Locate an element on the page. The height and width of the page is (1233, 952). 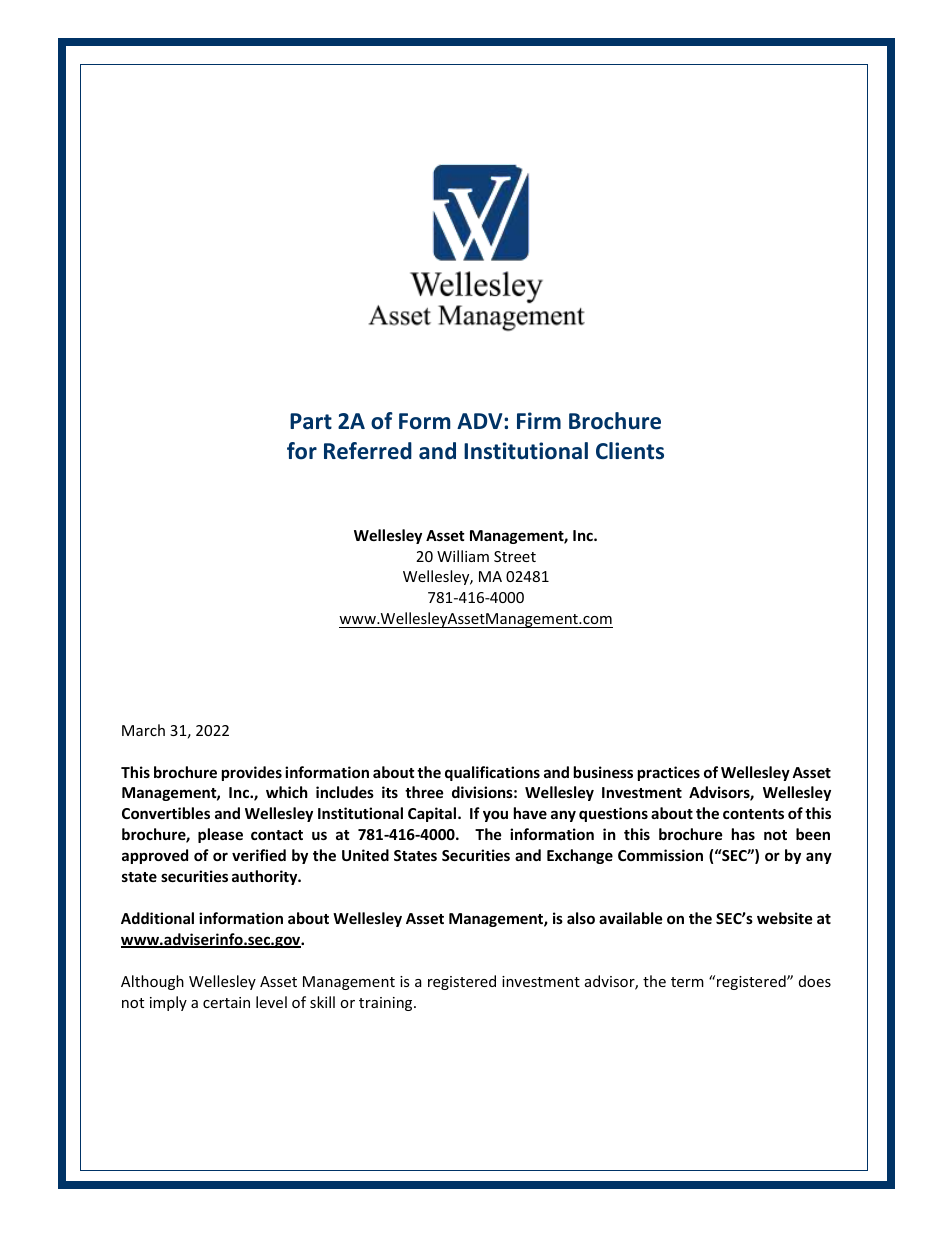
Part is located at coordinates (311, 421).
